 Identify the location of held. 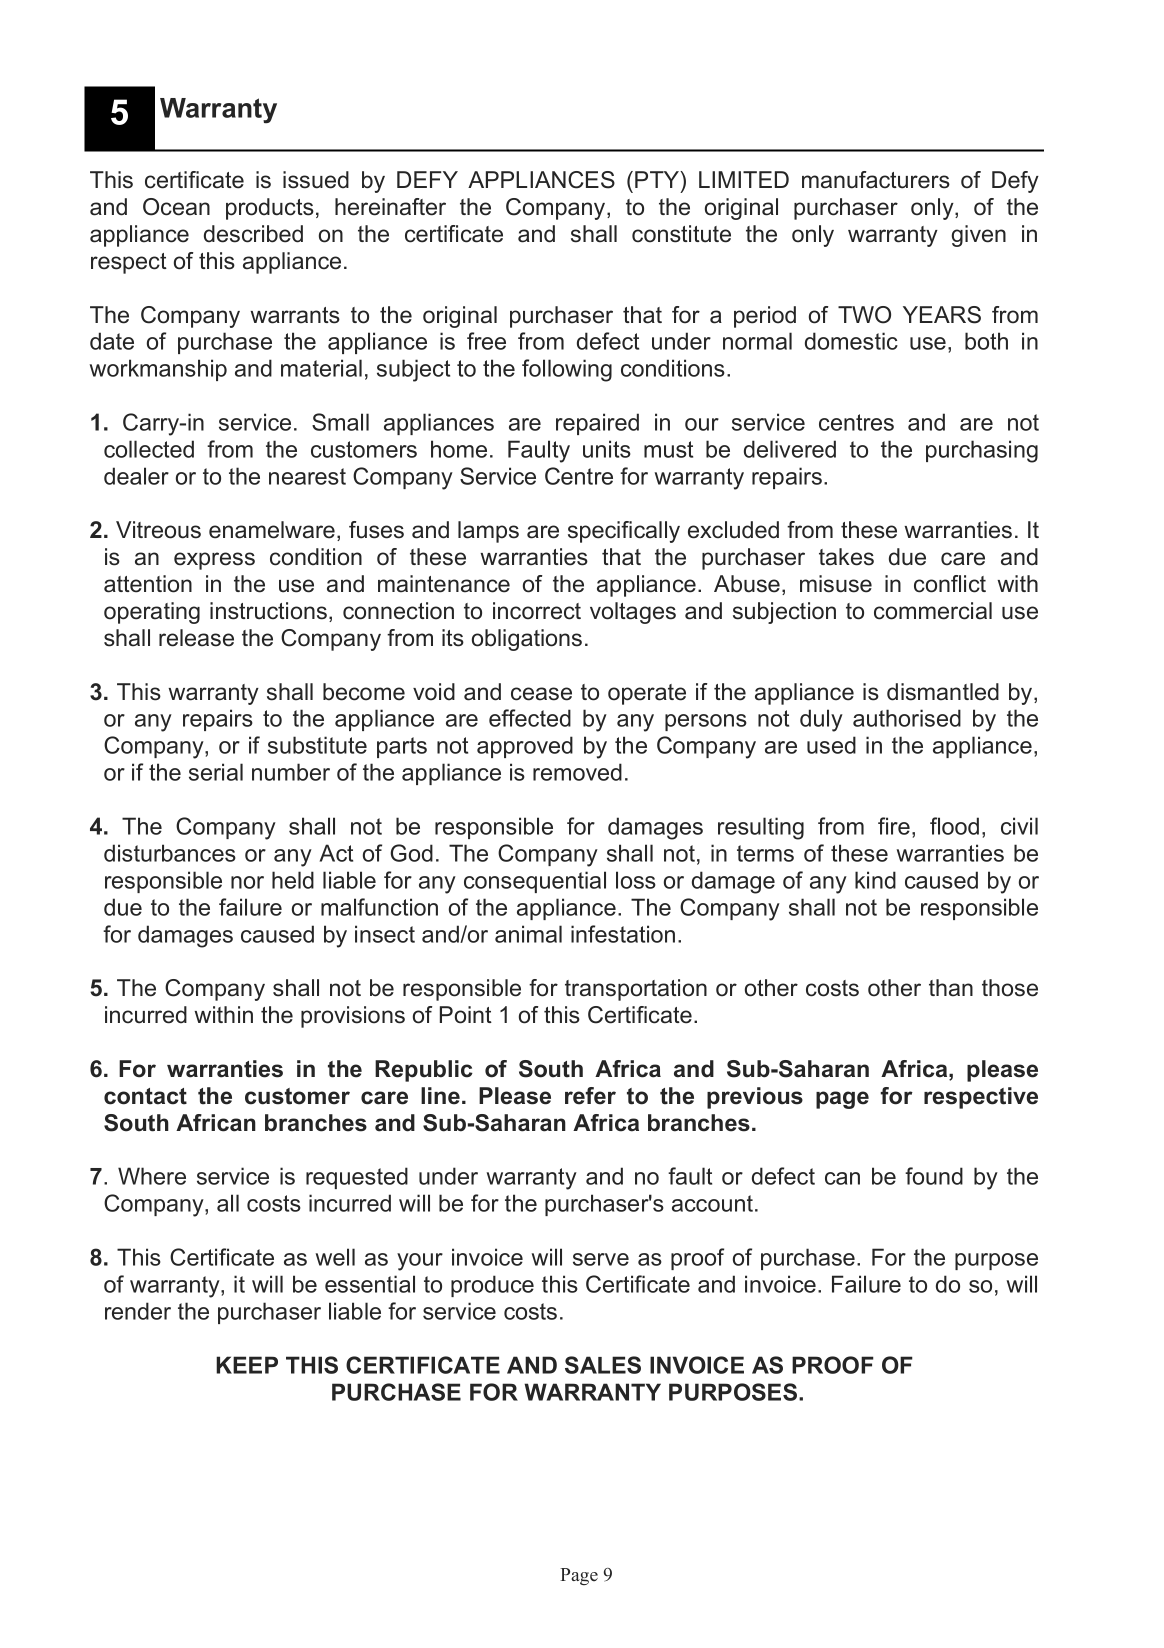
(293, 880).
